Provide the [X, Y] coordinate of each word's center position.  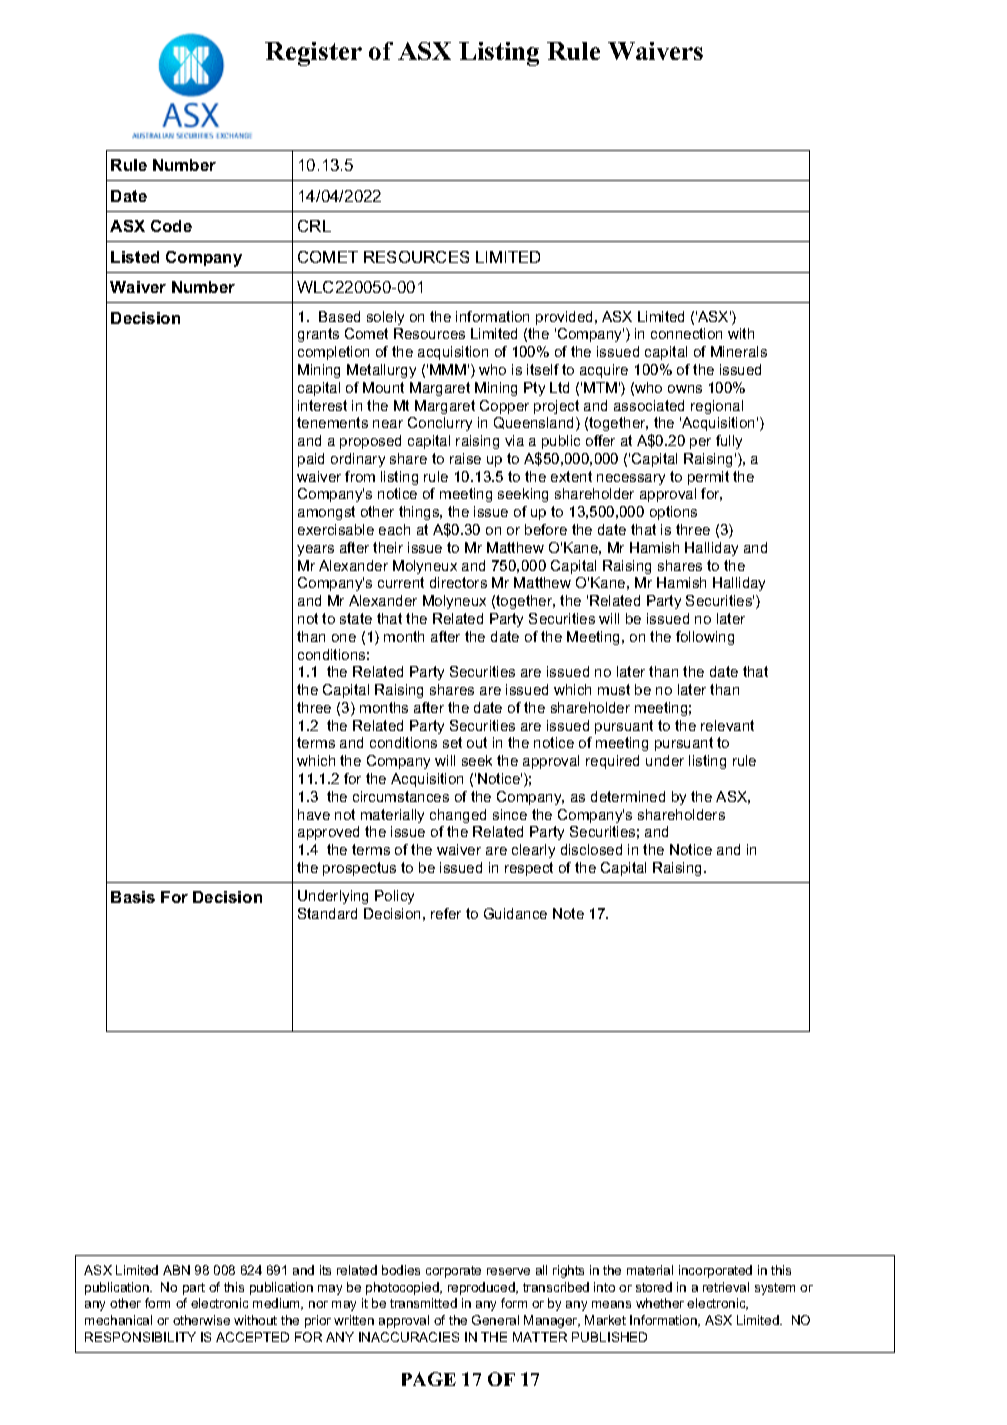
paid [311, 460]
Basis [133, 897]
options [673, 513]
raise [465, 458]
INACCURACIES [409, 1337]
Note [568, 913]
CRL [314, 226]
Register [313, 54]
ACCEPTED [252, 1337]
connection [686, 333]
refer [446, 913]
